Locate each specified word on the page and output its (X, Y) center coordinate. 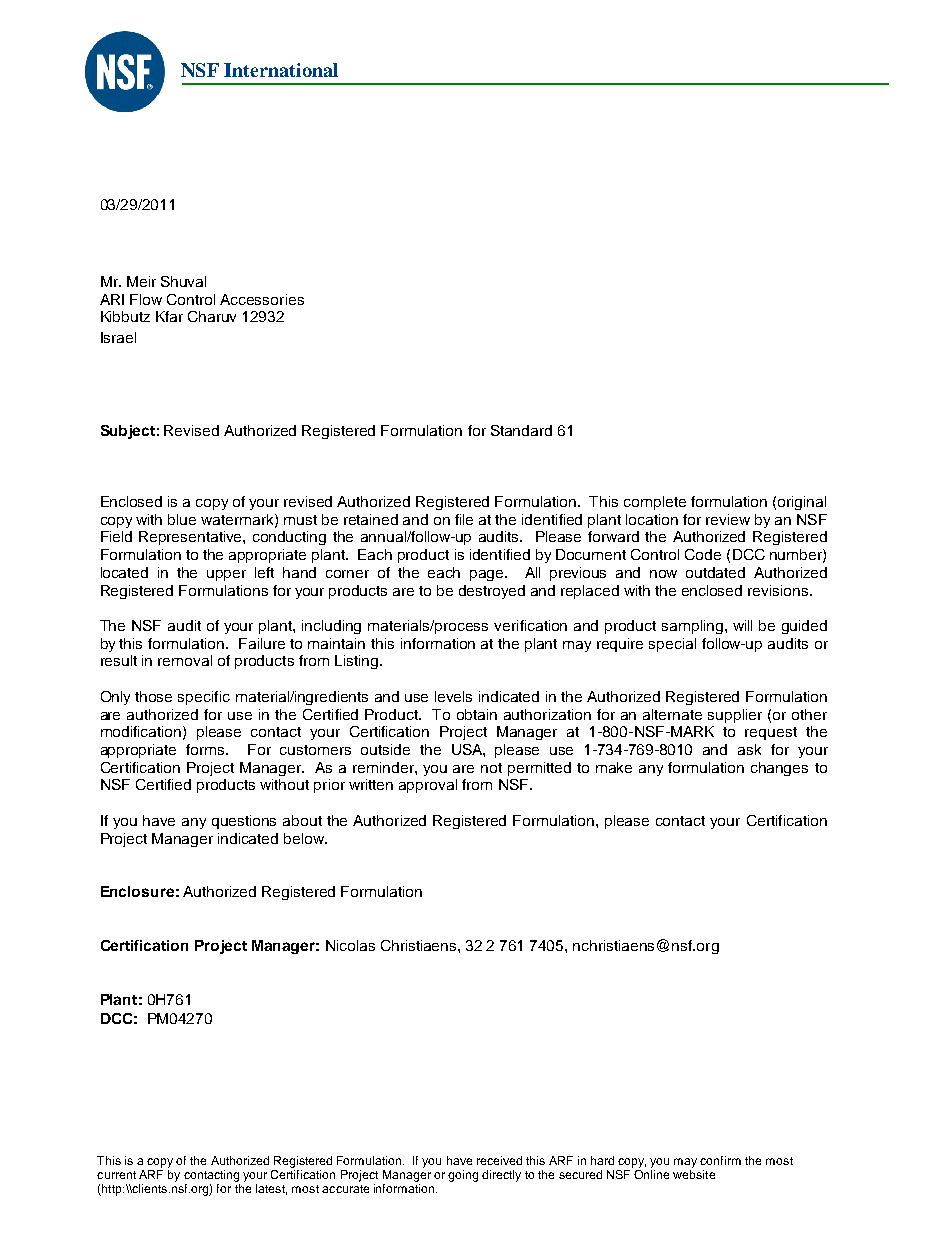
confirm (720, 1160)
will (742, 625)
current (116, 1175)
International (281, 70)
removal (185, 660)
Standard (521, 430)
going (463, 1176)
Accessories (262, 299)
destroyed (492, 592)
